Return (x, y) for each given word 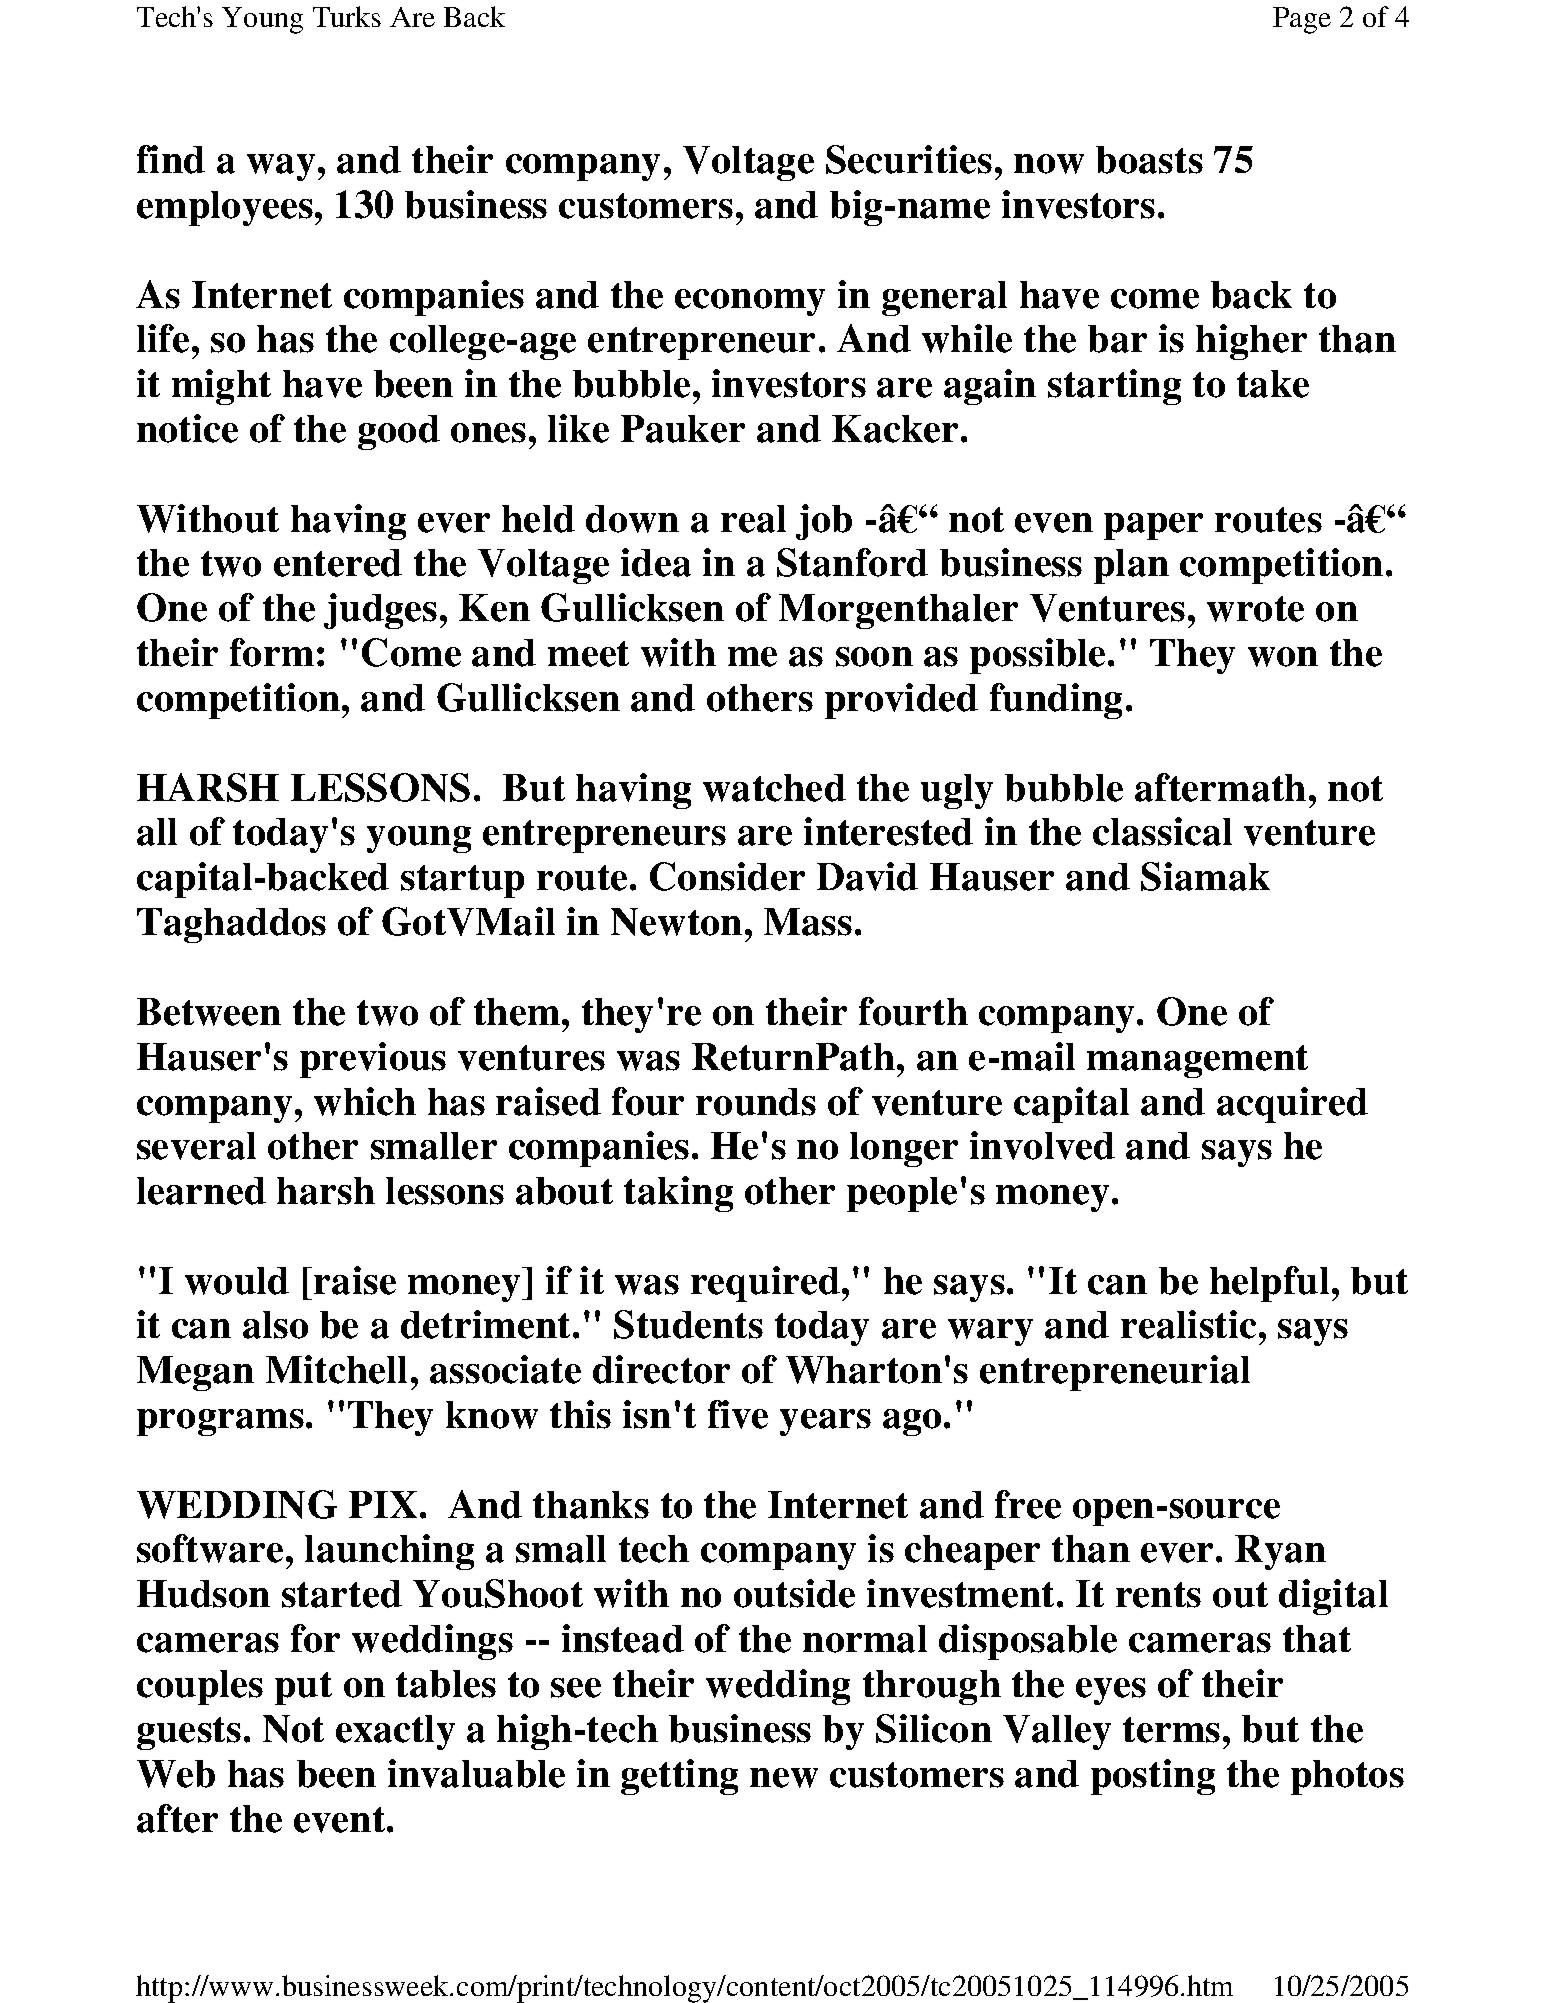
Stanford (852, 562)
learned (201, 1191)
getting (679, 1777)
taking (678, 1194)
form (272, 652)
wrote (1255, 609)
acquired (1292, 1105)
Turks (347, 16)
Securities (909, 159)
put (303, 1688)
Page (1302, 20)
